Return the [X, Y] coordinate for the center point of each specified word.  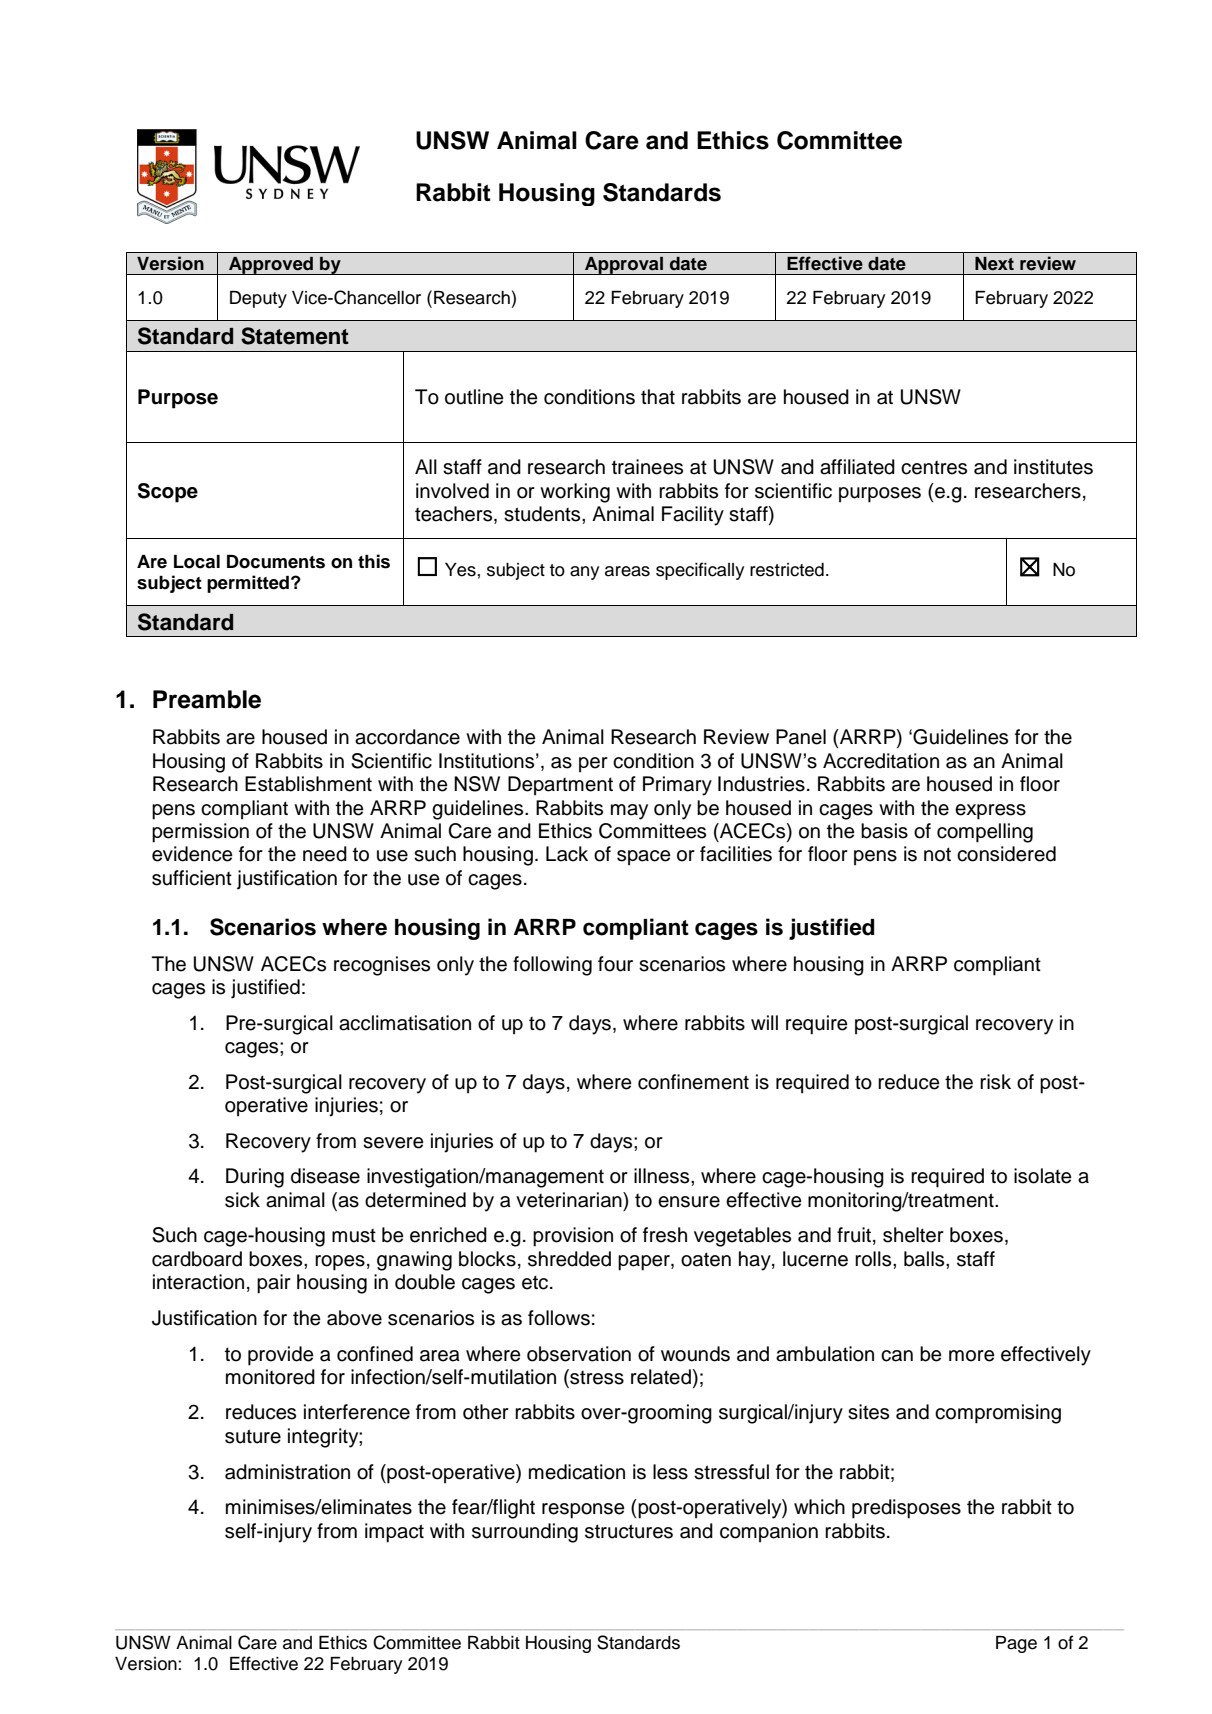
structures [629, 1531]
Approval [624, 265]
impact [394, 1533]
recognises [382, 966]
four [615, 964]
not [937, 854]
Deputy [258, 299]
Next [994, 264]
